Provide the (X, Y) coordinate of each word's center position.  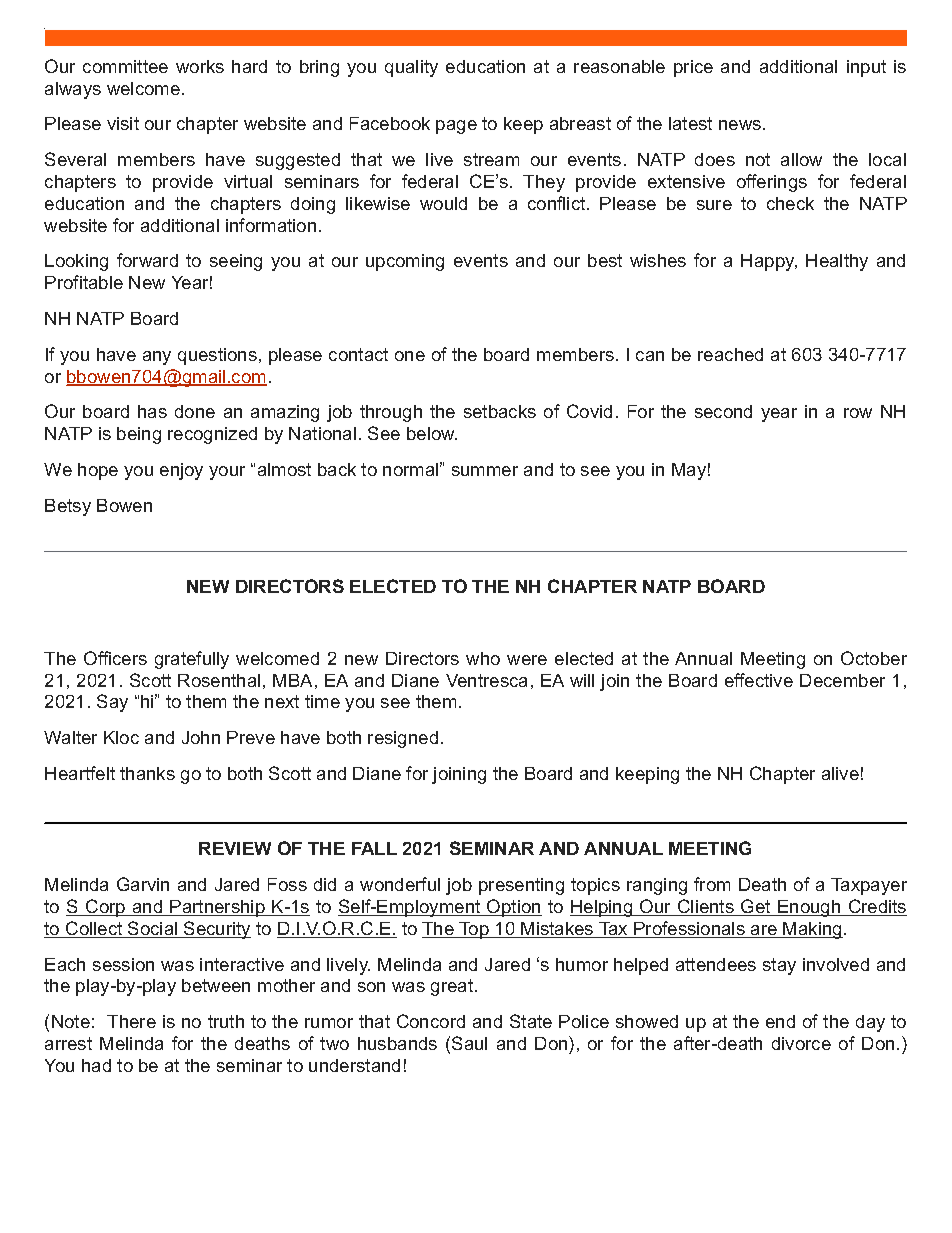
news (741, 125)
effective (759, 680)
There (131, 1021)
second (723, 411)
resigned (403, 739)
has (152, 411)
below (432, 433)
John (201, 737)
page (456, 127)
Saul (469, 1043)
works (200, 66)
